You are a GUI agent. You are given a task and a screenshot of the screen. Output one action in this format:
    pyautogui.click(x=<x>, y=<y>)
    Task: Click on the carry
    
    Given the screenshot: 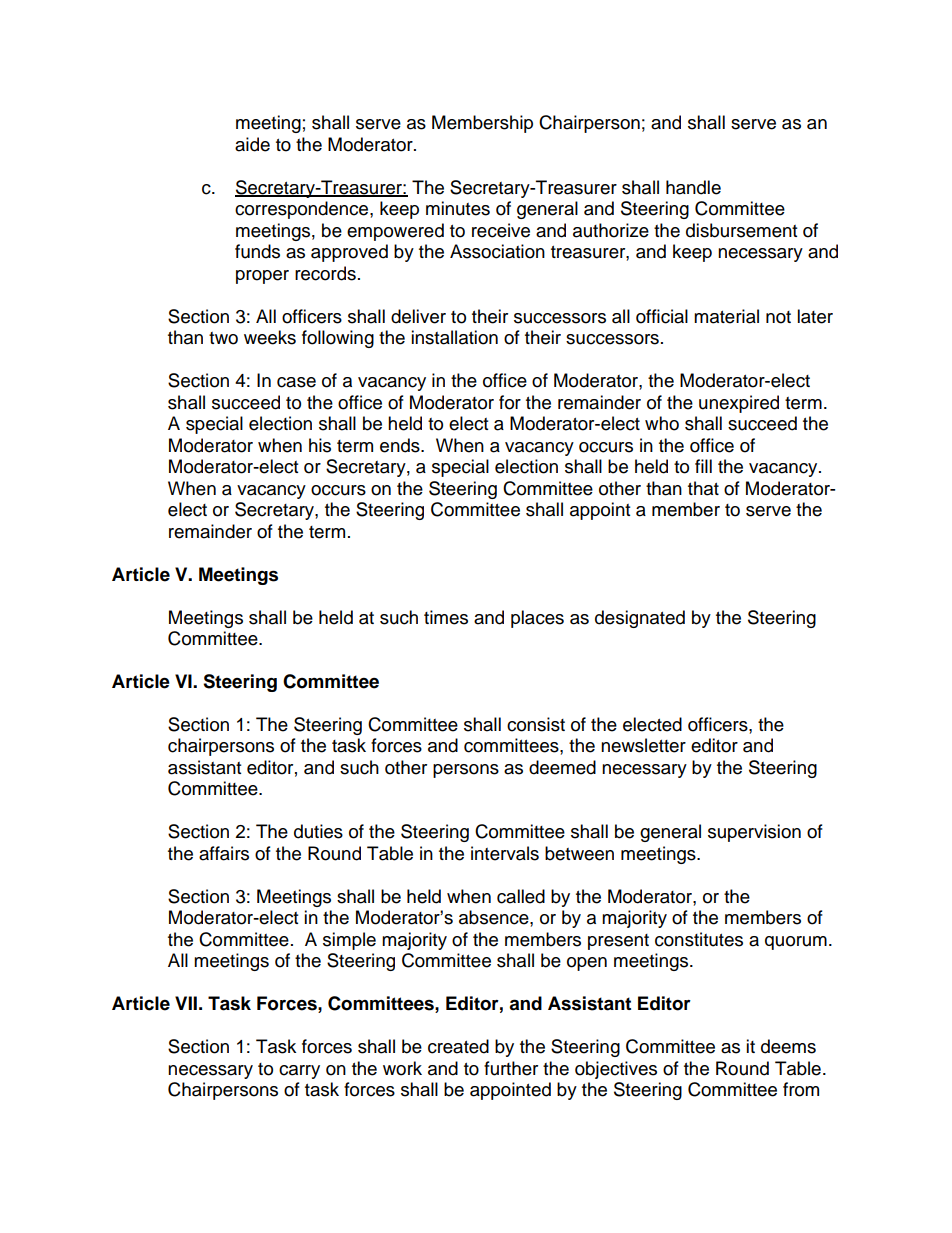 What is the action you would take?
    pyautogui.click(x=299, y=1072)
